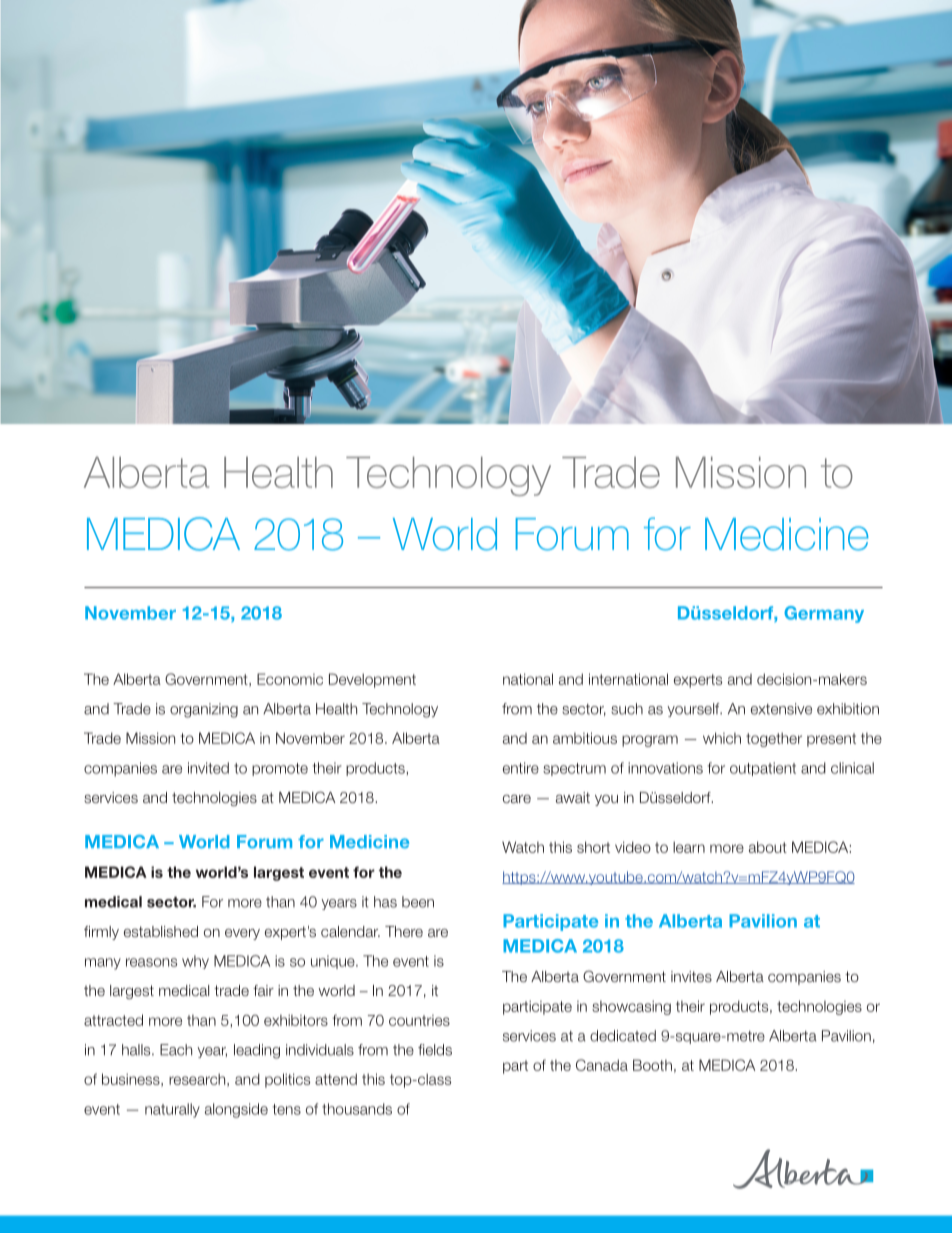 This screenshot has width=952, height=1233. I want to click on been, so click(418, 902).
